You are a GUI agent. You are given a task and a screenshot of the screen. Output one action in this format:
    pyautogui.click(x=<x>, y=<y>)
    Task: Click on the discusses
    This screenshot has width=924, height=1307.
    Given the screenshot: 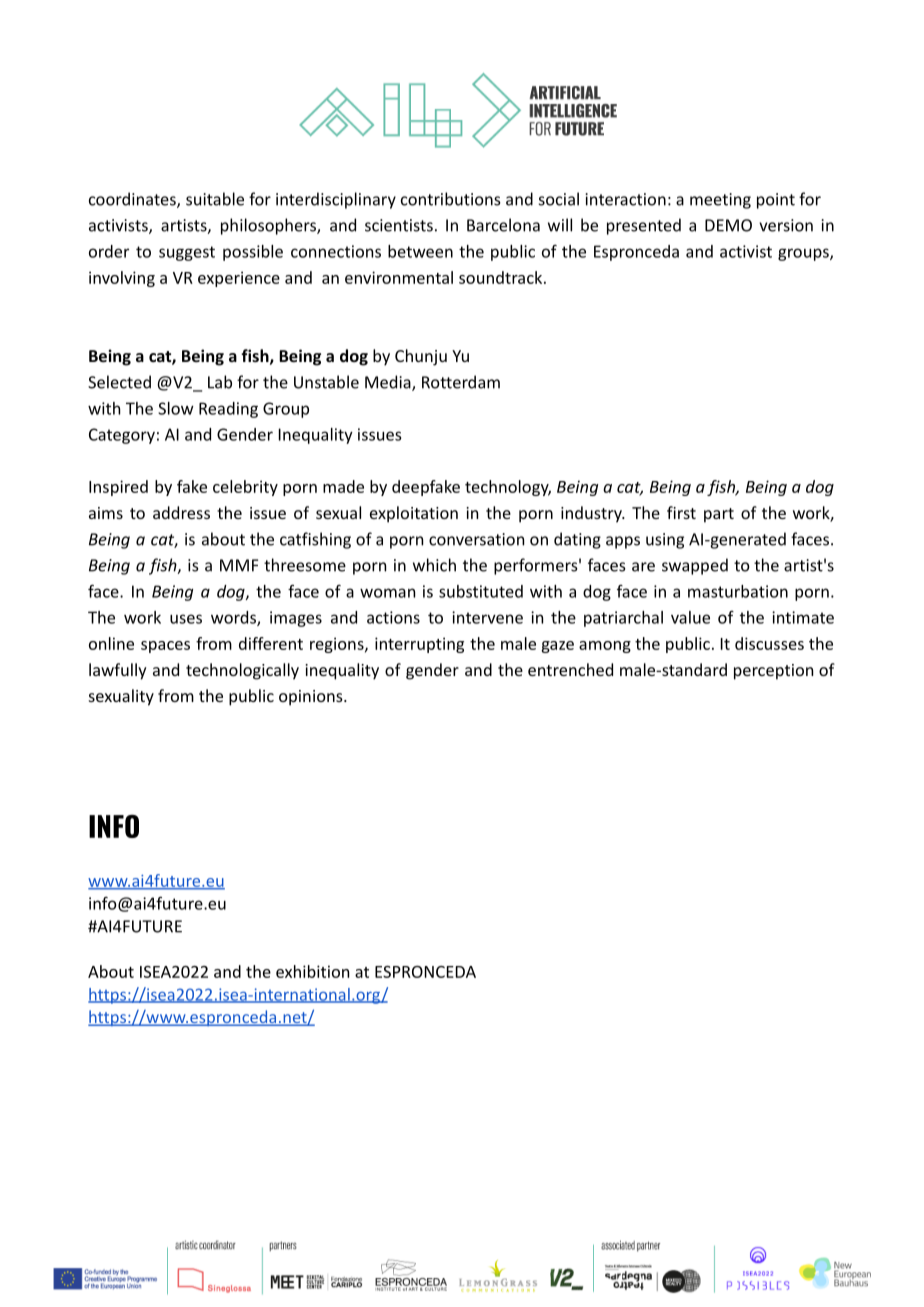 What is the action you would take?
    pyautogui.click(x=769, y=643)
